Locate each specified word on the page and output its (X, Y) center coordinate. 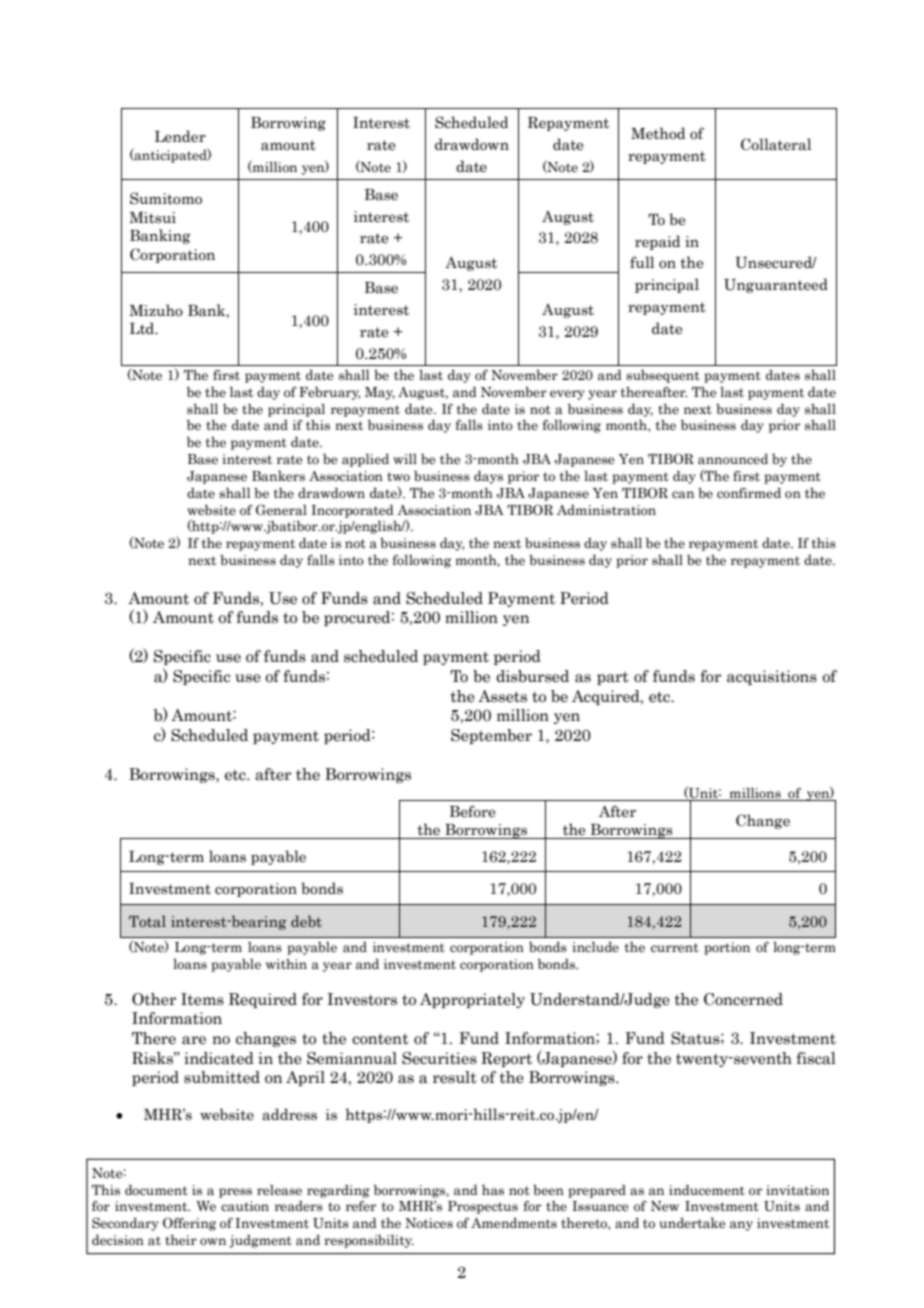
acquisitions (772, 677)
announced (733, 459)
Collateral (776, 144)
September (491, 736)
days (488, 477)
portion (727, 948)
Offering (189, 1224)
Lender (180, 136)
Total (147, 921)
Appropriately (472, 1000)
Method (658, 133)
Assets (502, 696)
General (281, 510)
